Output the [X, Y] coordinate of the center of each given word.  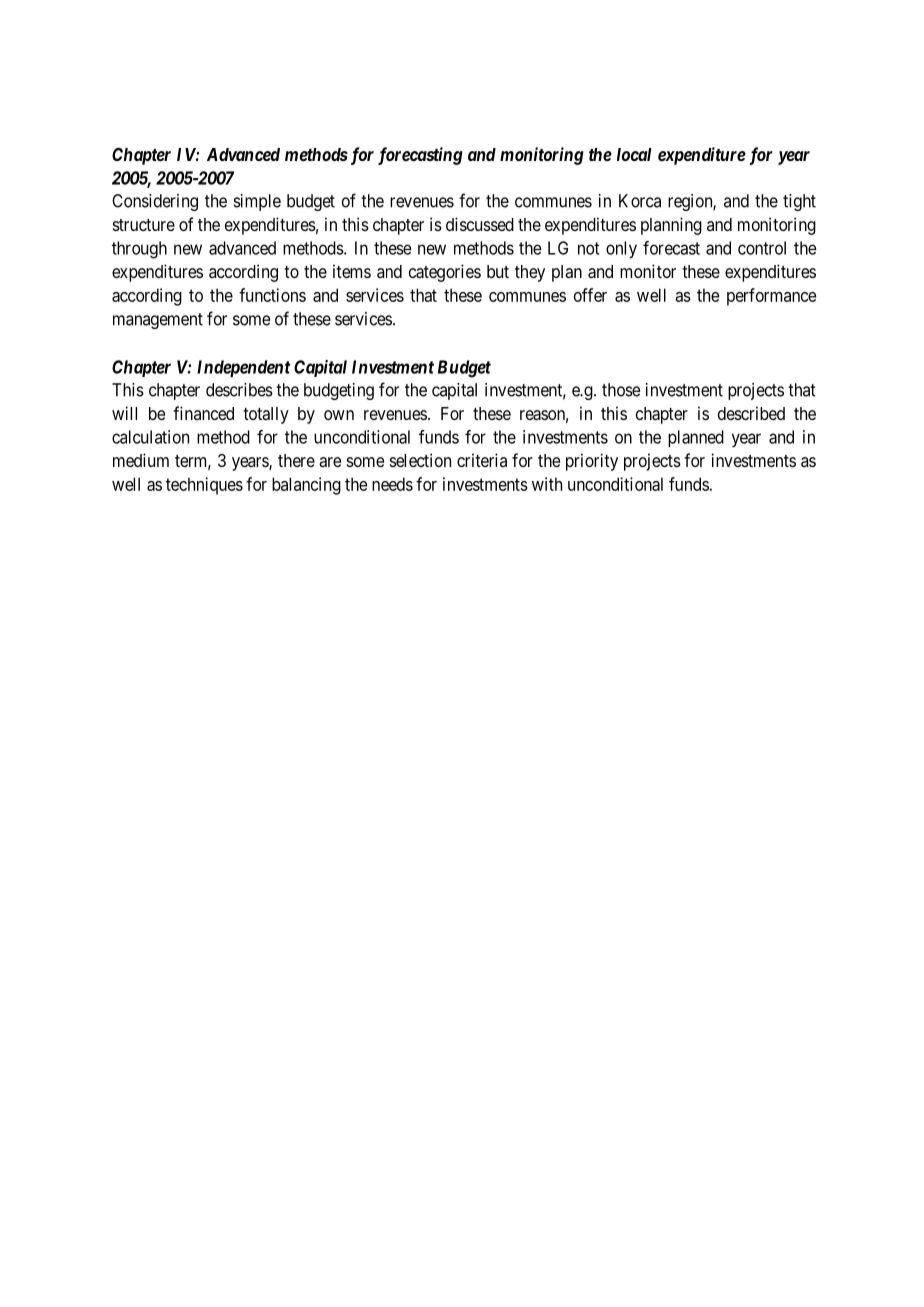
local [634, 154]
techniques [204, 486]
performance [771, 297]
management [158, 321]
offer [590, 295]
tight [799, 202]
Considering [155, 202]
